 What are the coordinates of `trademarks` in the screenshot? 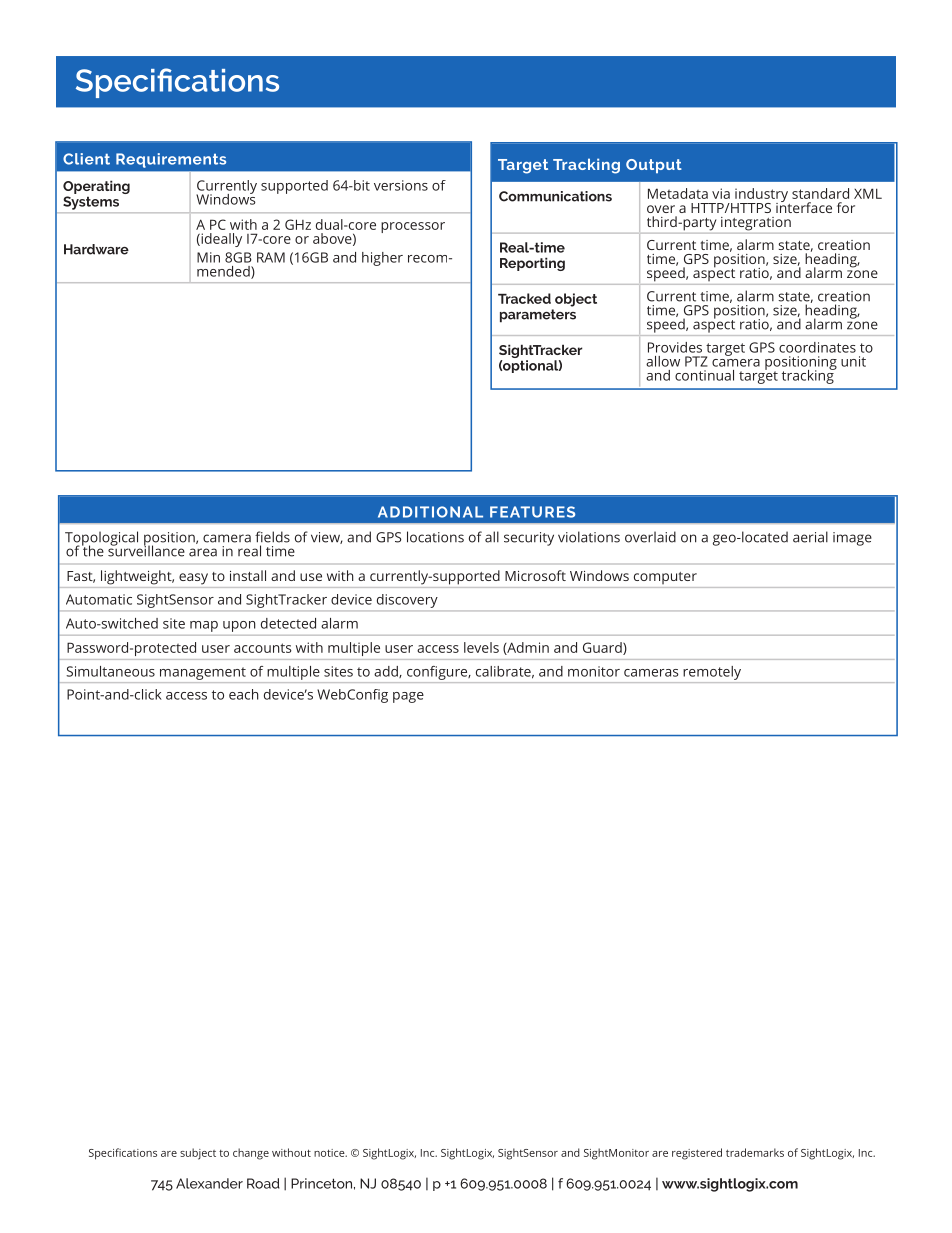 It's located at (755, 1152).
